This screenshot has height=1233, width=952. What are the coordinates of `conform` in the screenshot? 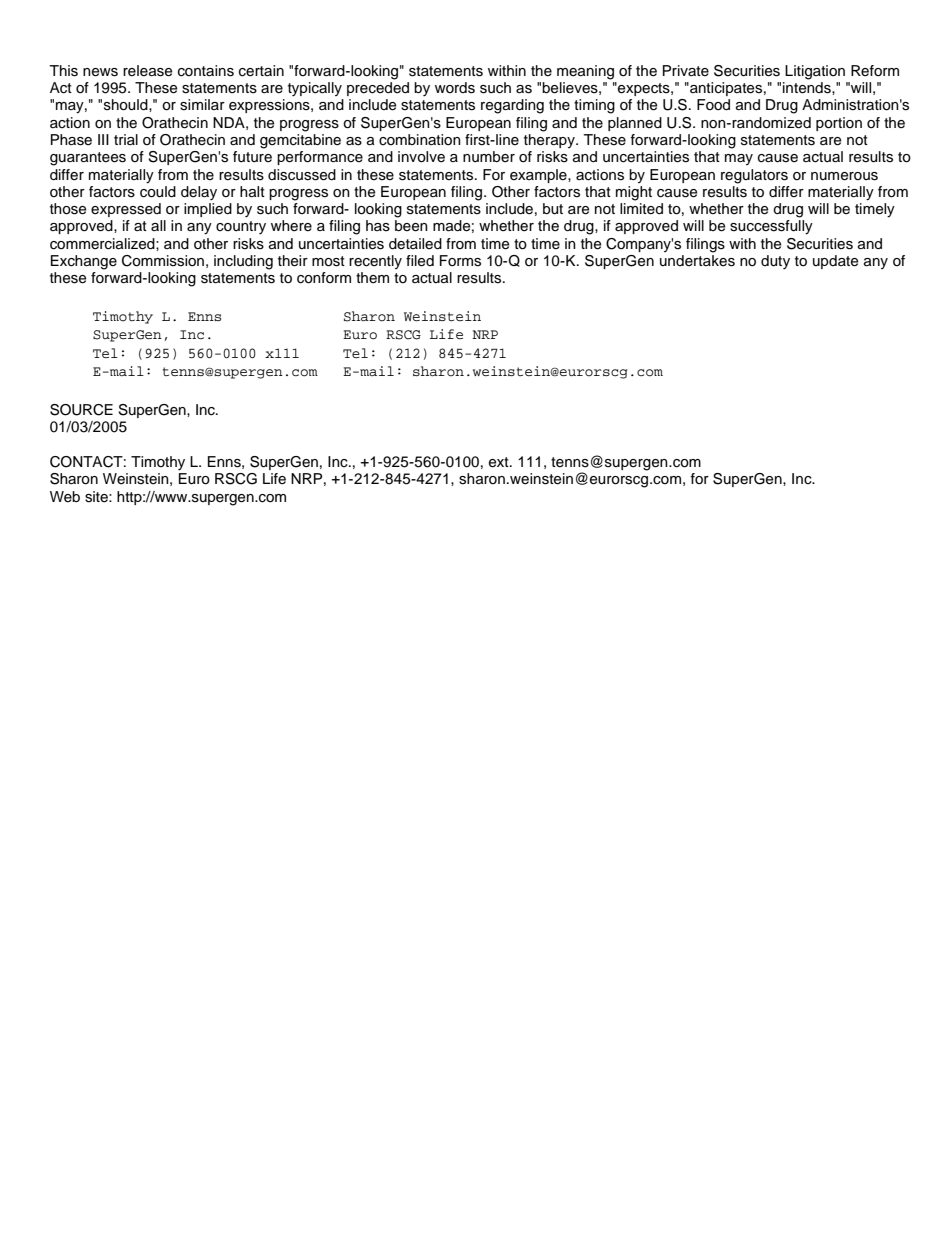 It's located at (324, 278).
